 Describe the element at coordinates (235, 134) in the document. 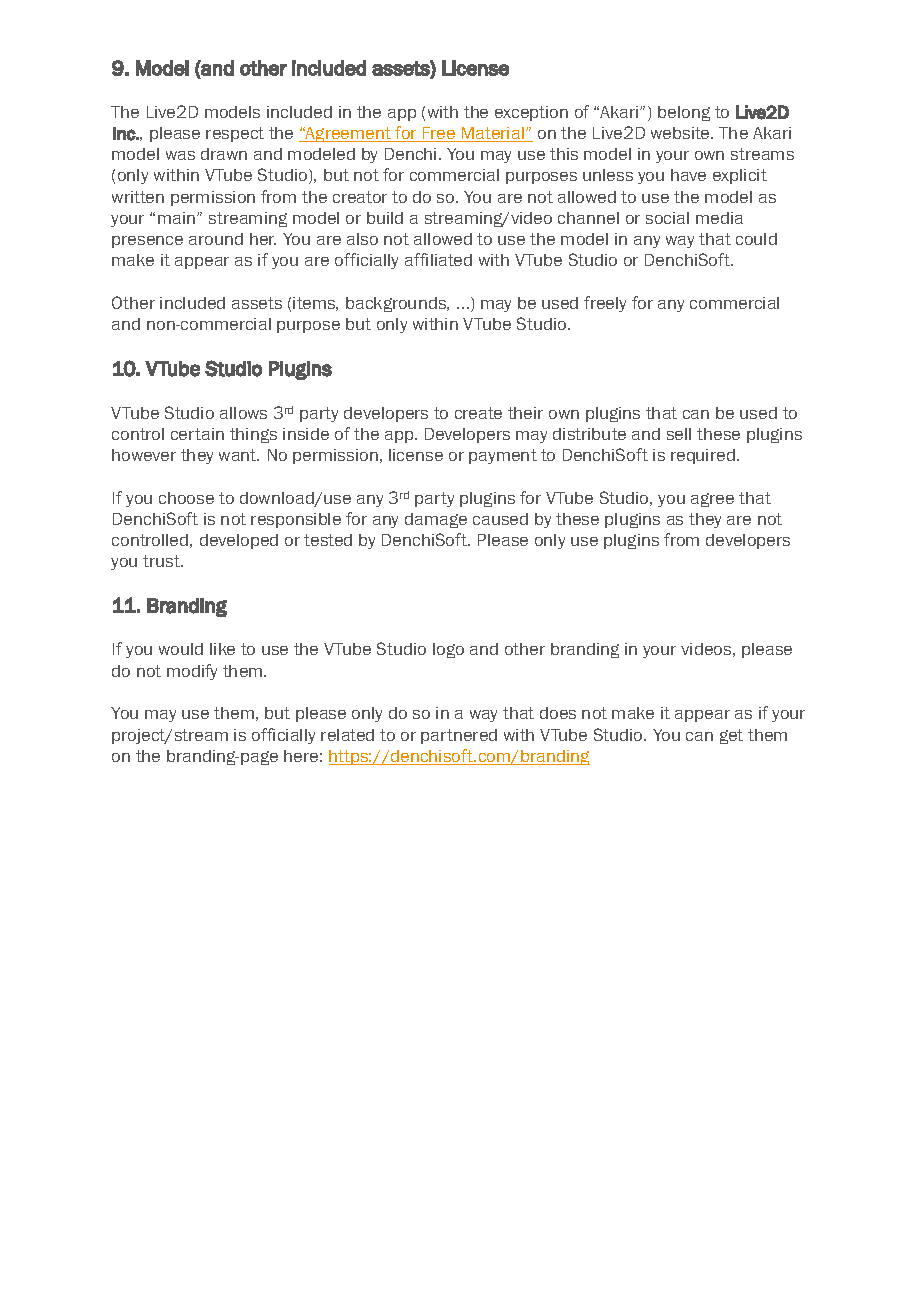

I see `respect` at that location.
